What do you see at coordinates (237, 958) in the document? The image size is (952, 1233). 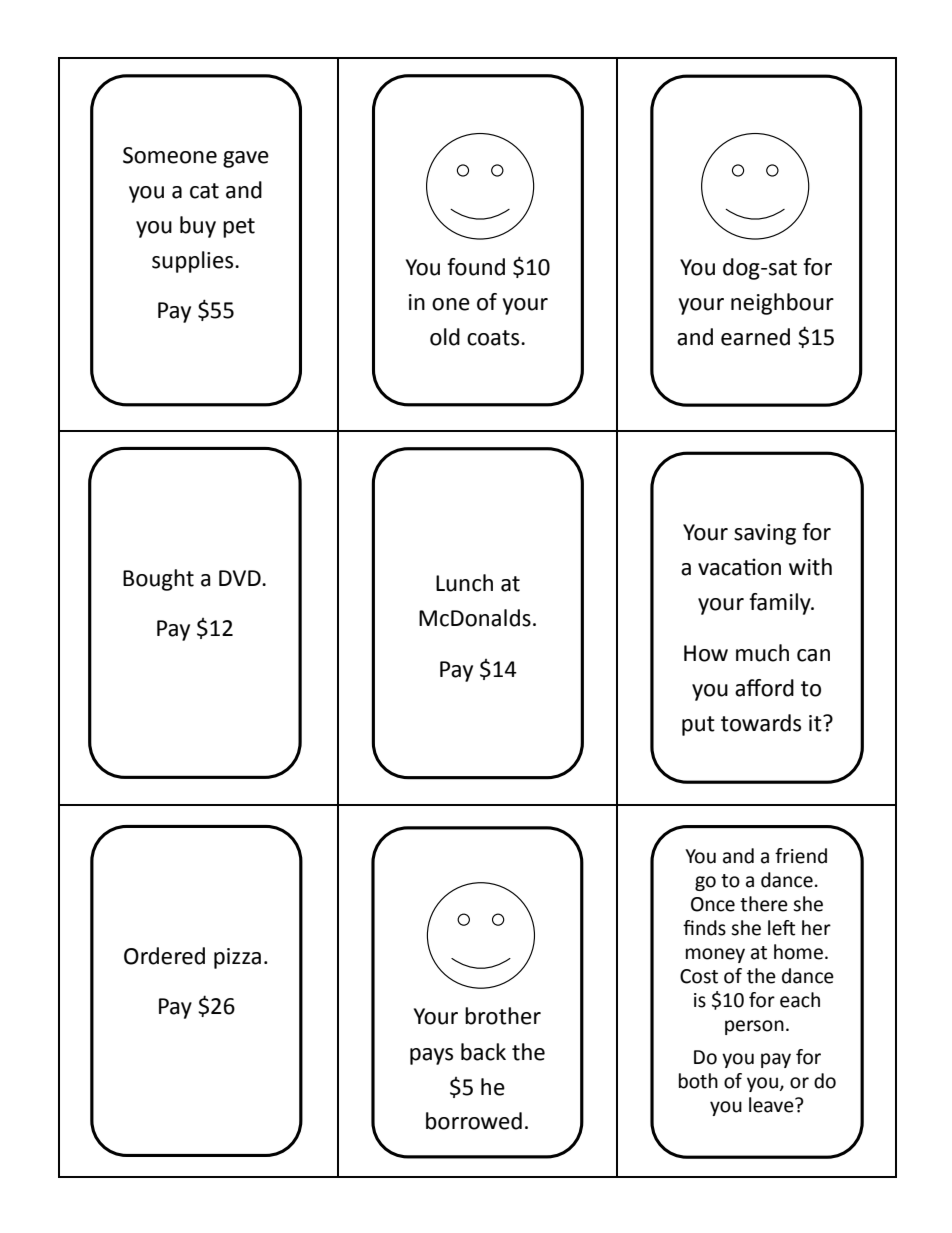 I see `pizza` at bounding box center [237, 958].
